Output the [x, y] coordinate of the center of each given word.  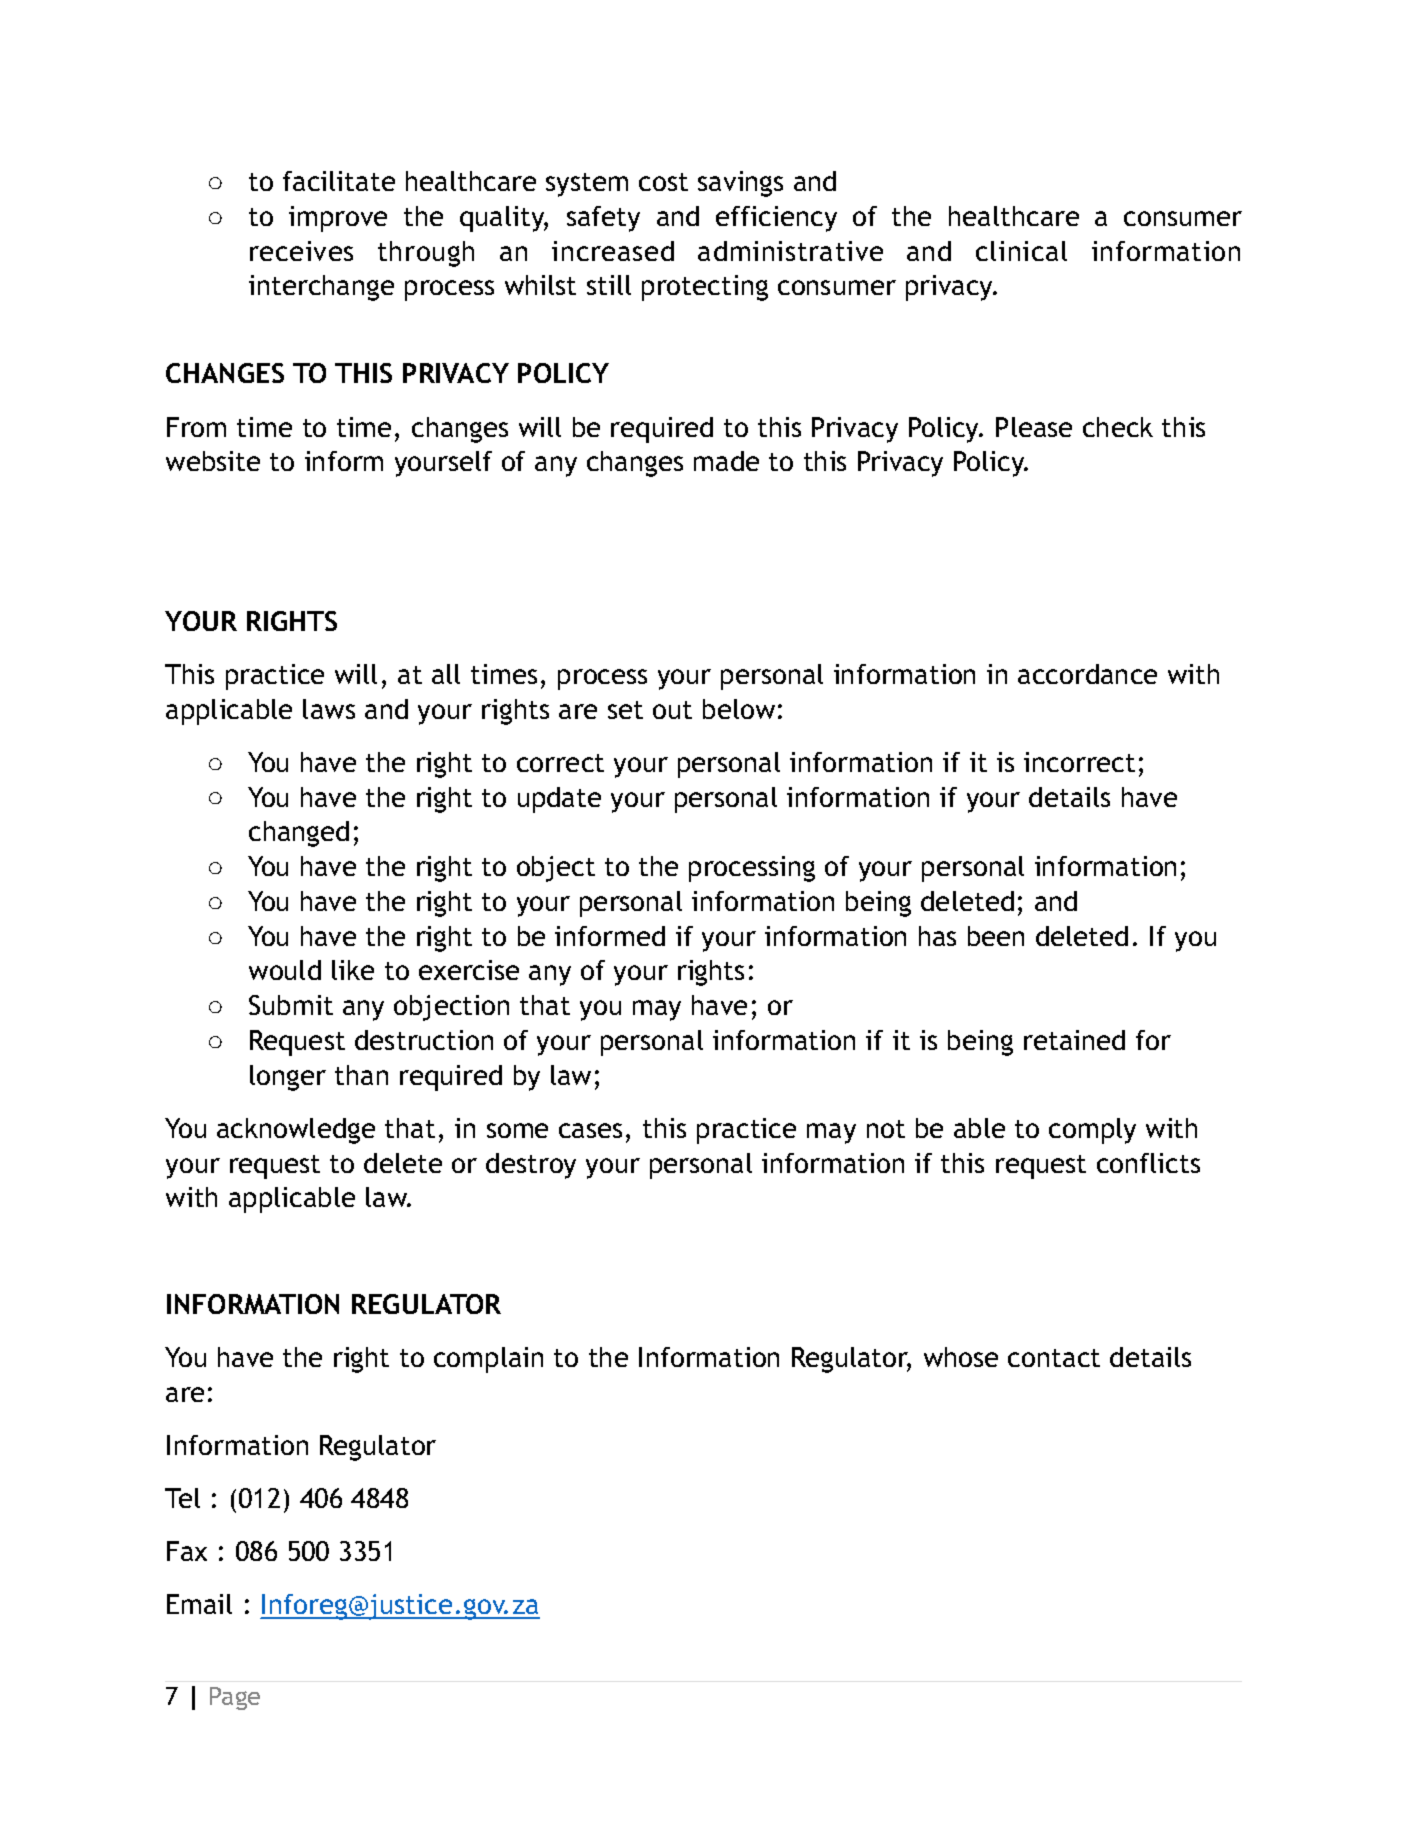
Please [1034, 427]
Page [235, 1698]
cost [663, 182]
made [726, 461]
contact [1054, 1358]
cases [590, 1130]
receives [301, 251]
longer [288, 1078]
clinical [1021, 251]
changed [299, 834]
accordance [1087, 674]
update [559, 800]
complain [488, 1360]
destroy [531, 1166]
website [213, 461]
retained [1074, 1040]
